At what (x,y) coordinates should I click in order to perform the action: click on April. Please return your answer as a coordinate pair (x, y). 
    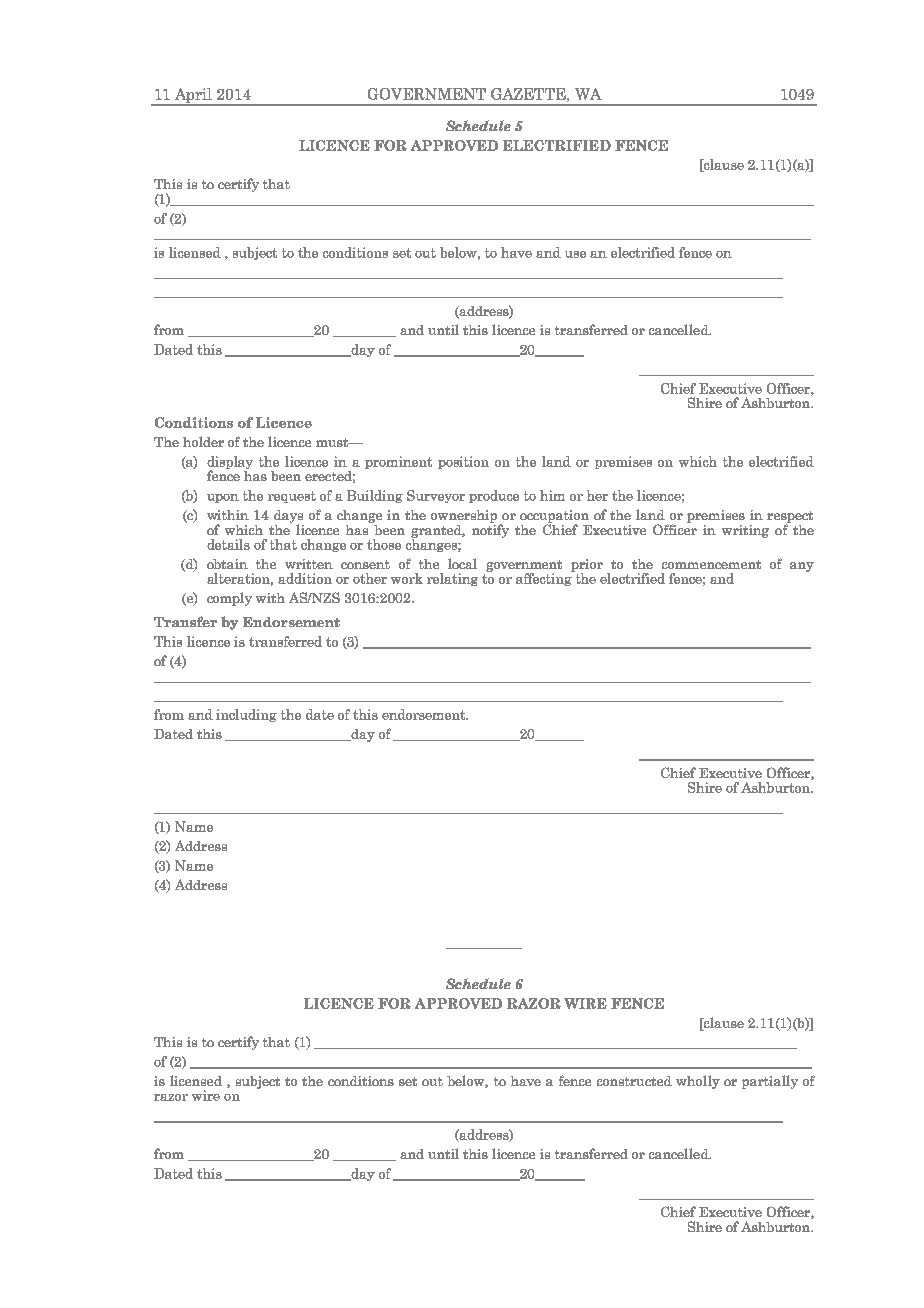
    Looking at the image, I should click on (193, 96).
